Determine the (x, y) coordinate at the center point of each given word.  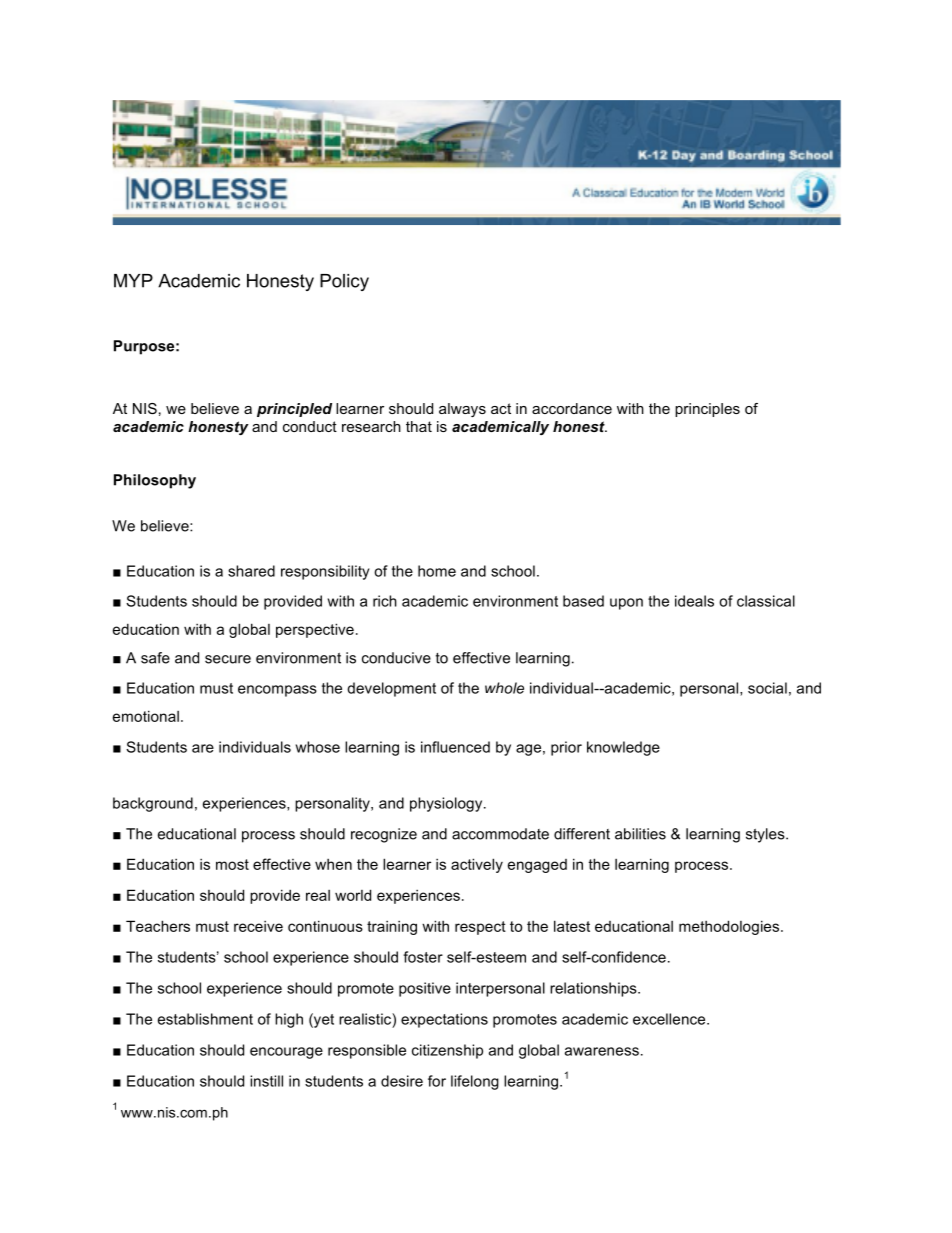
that (419, 426)
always (462, 410)
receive (258, 926)
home (437, 571)
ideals (694, 601)
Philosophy (155, 481)
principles (707, 410)
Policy (344, 282)
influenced (455, 747)
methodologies (730, 927)
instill (266, 1081)
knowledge (623, 748)
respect (480, 928)
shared (251, 571)
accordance (572, 408)
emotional (146, 716)
